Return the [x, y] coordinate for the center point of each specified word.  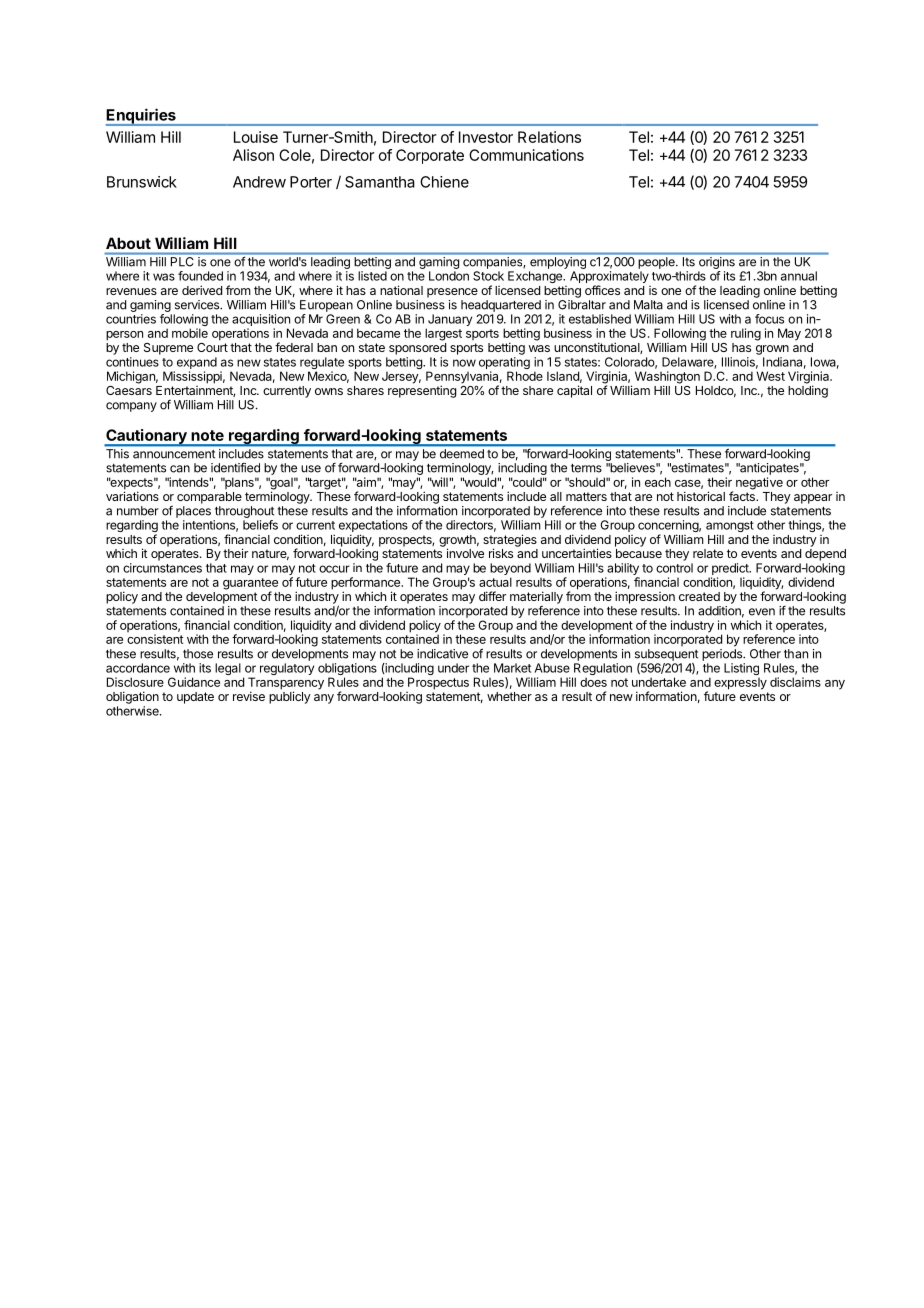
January [449, 321]
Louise [256, 137]
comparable [209, 498]
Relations [549, 137]
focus [769, 319]
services [198, 305]
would [479, 482]
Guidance [194, 682]
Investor [486, 137]
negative [759, 483]
